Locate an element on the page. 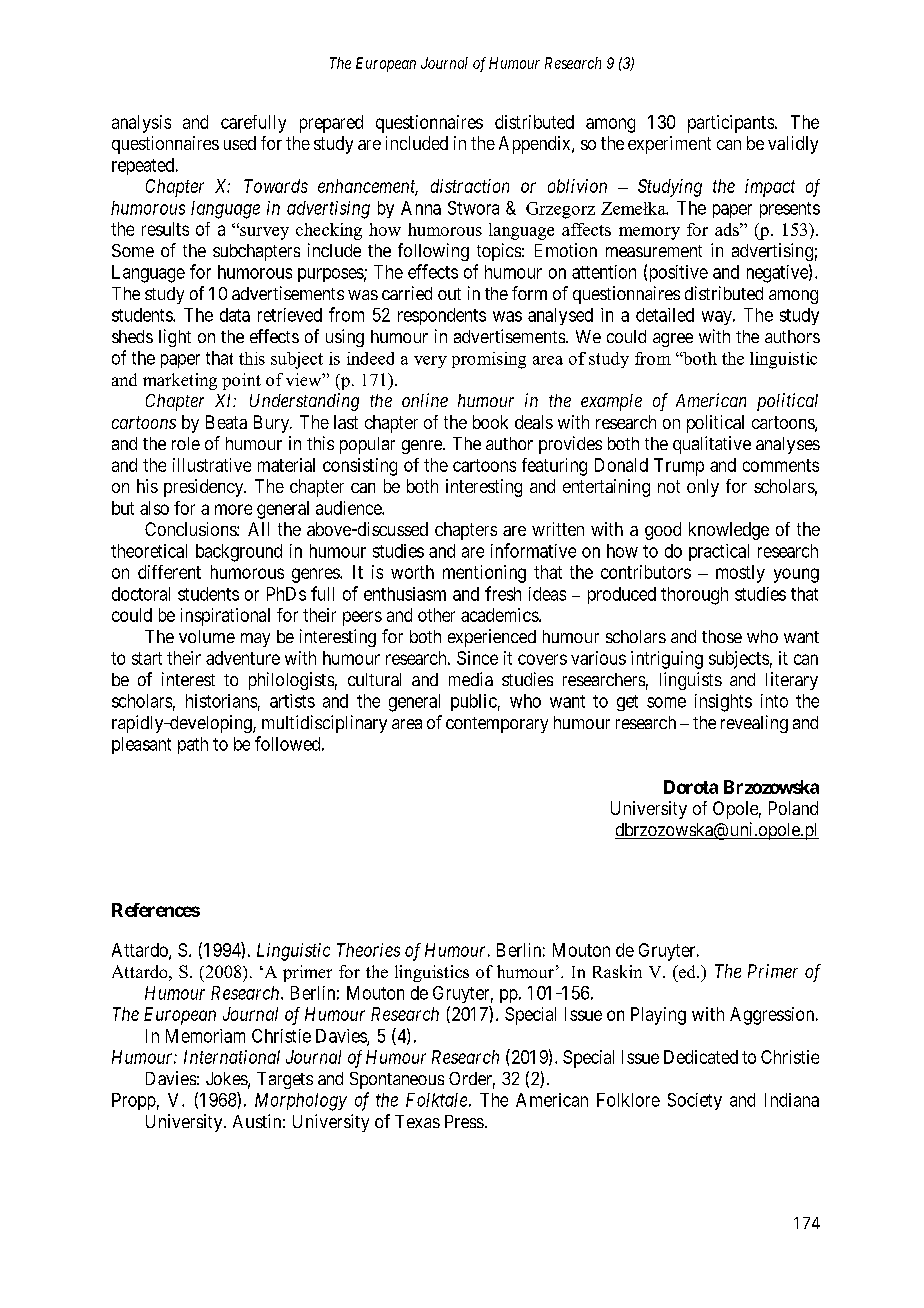 The image size is (924, 1308). promising is located at coordinates (489, 360).
